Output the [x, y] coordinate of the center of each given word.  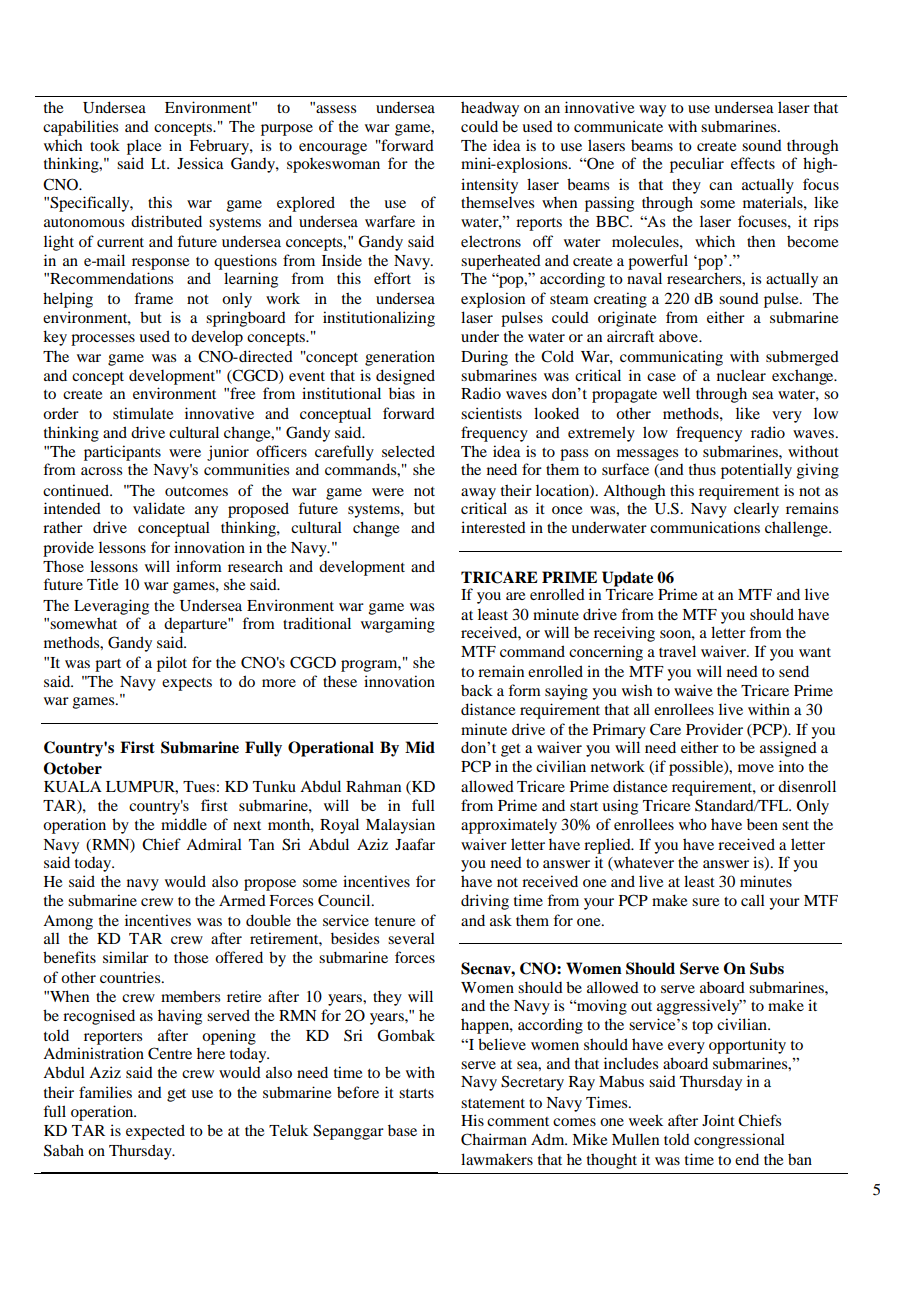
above [680, 336]
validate [159, 508]
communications [705, 527]
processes [103, 340]
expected [155, 1132]
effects [753, 163]
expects [187, 684]
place [144, 147]
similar [126, 957]
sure [705, 902]
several [411, 938]
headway [490, 109]
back [477, 690]
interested [493, 527]
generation [400, 358]
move [756, 768]
